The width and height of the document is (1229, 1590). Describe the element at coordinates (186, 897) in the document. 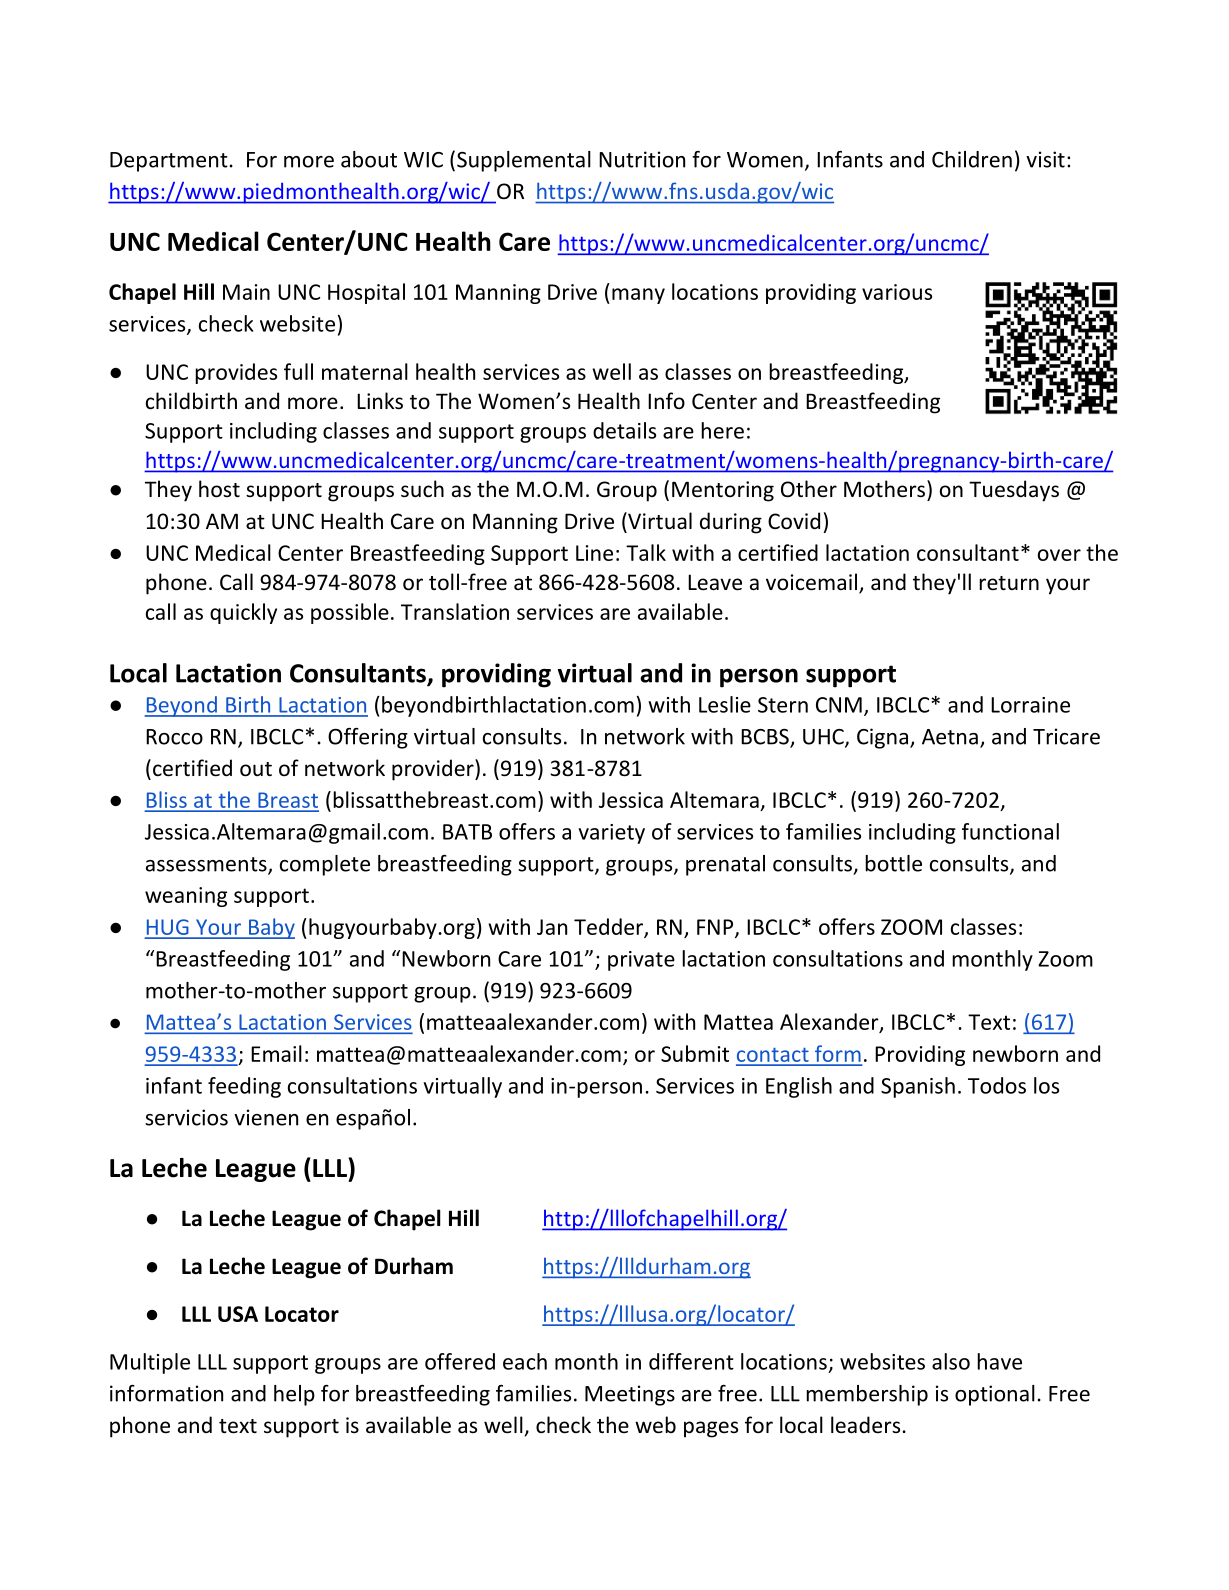

I see `weaning` at that location.
